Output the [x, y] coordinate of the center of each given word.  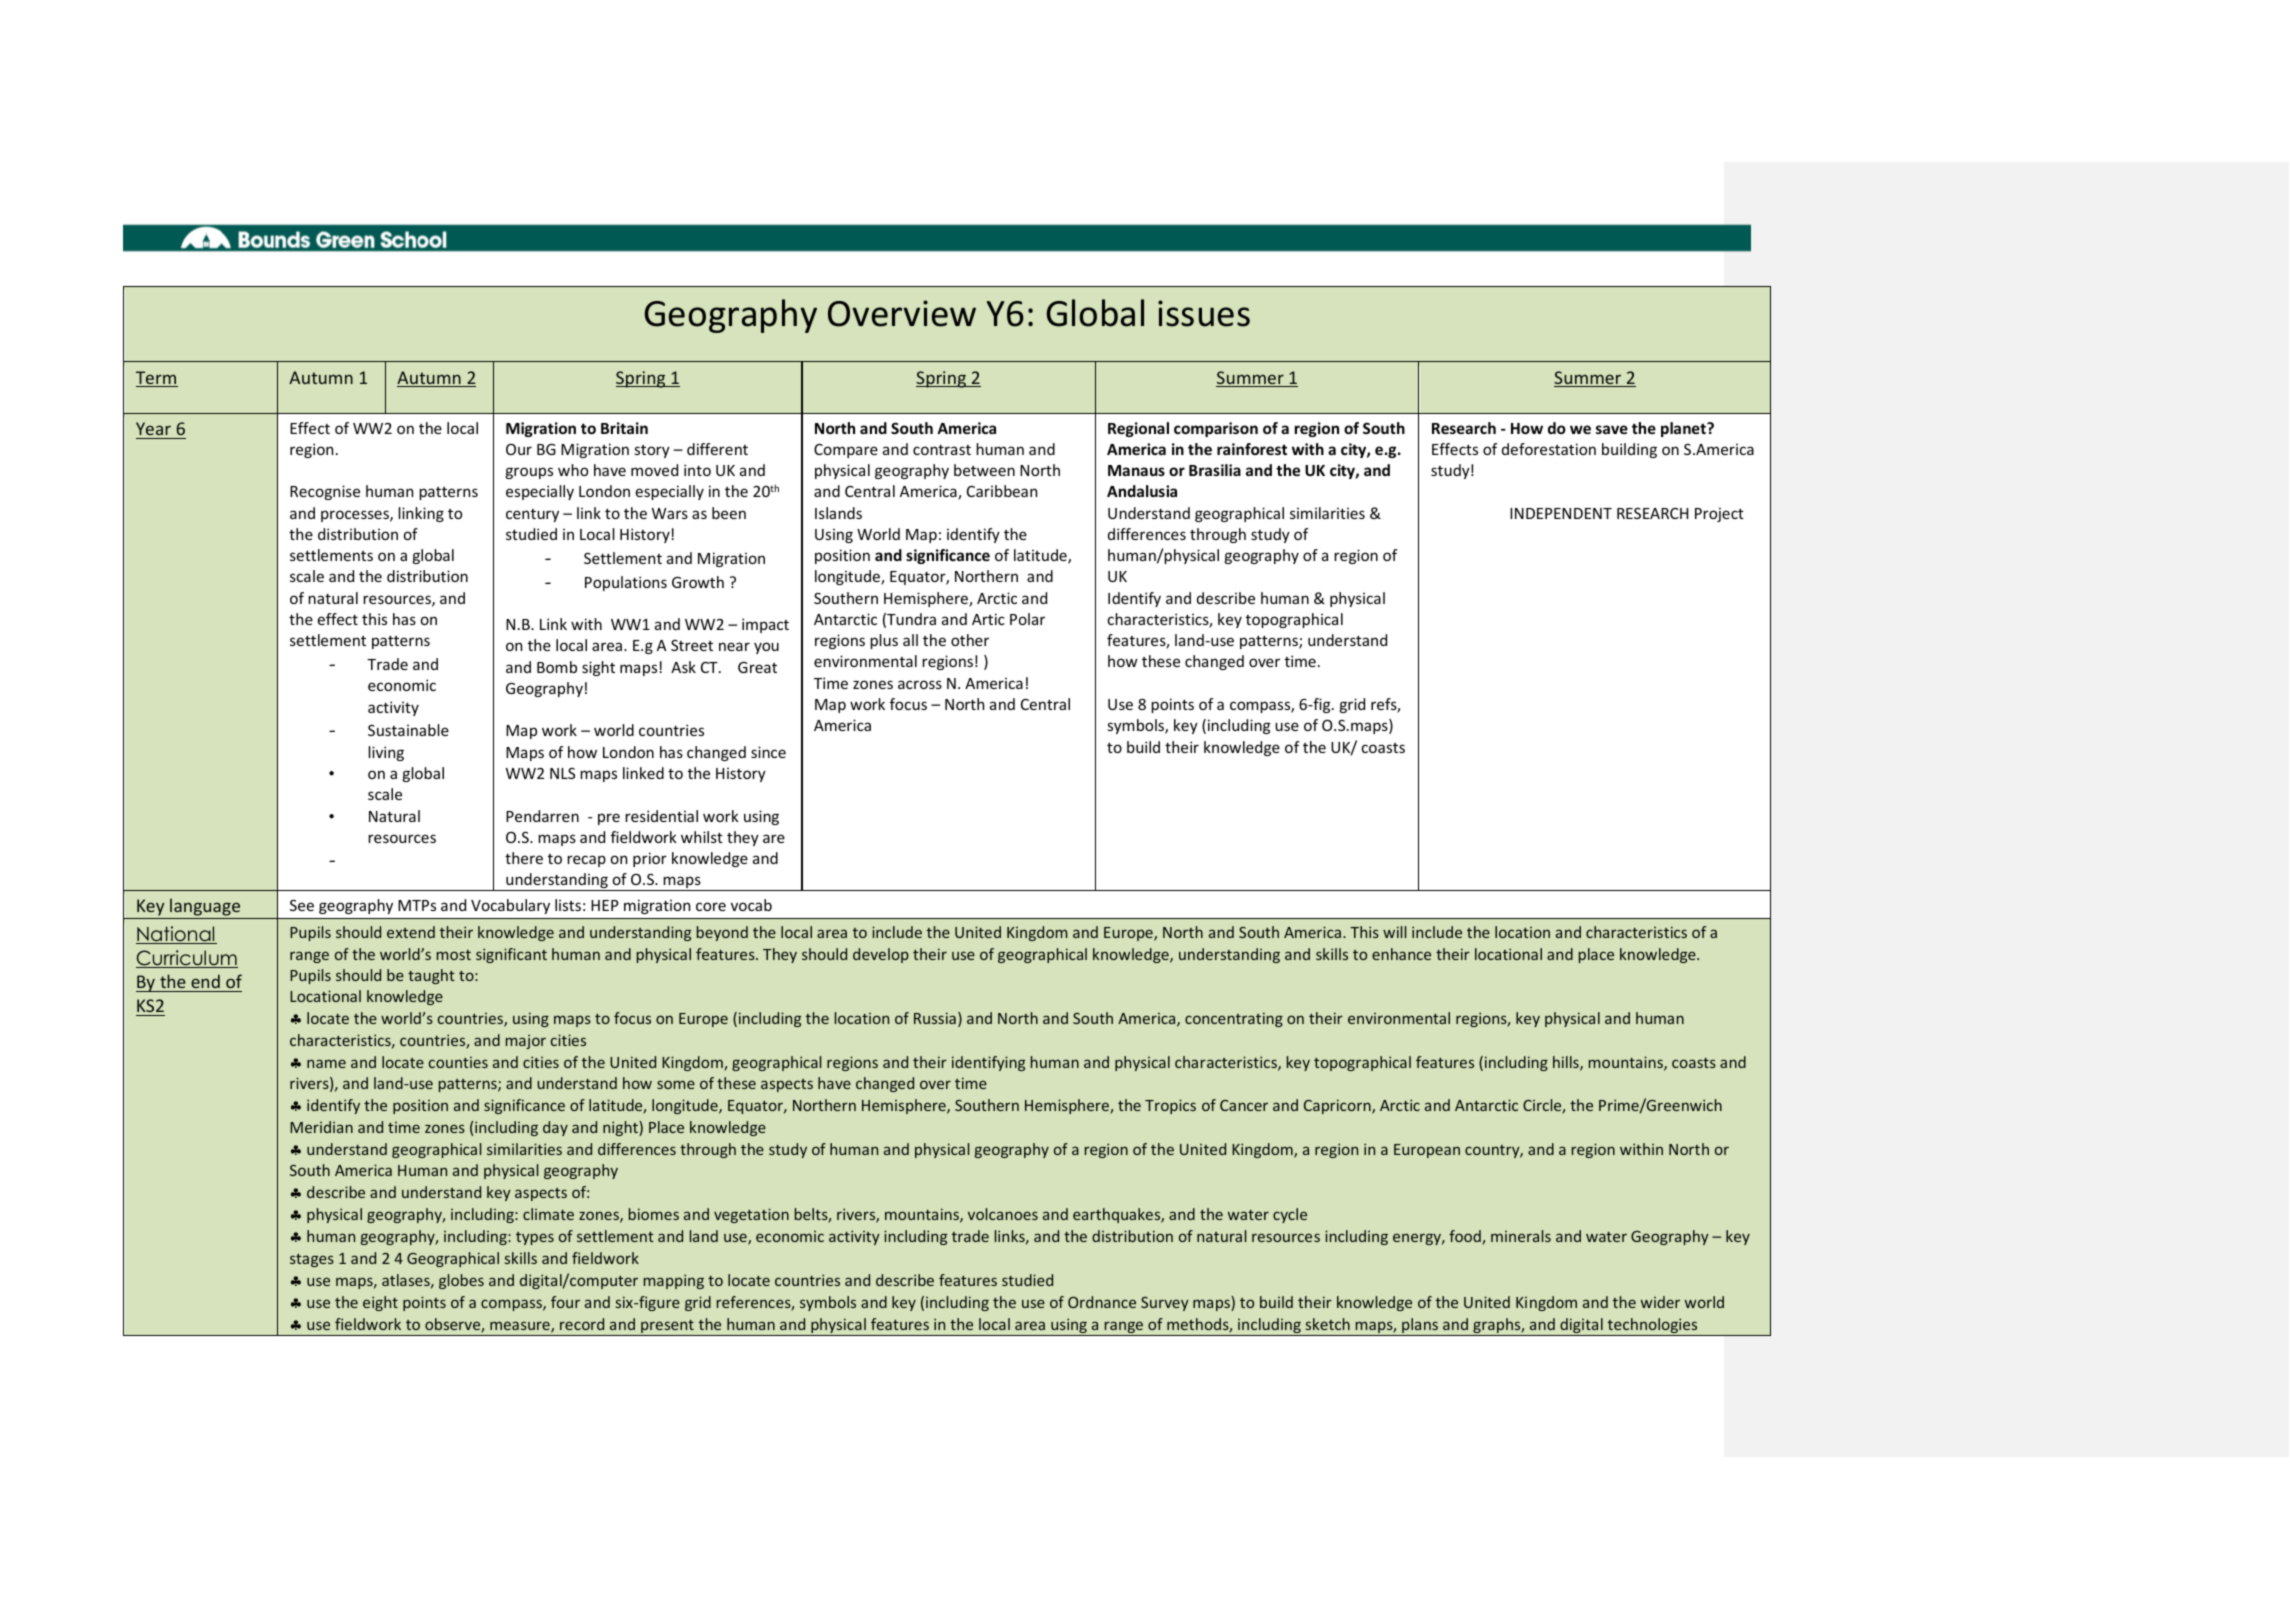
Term [157, 379]
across [920, 684]
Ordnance [1102, 1302]
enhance [1401, 954]
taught [431, 976]
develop [881, 955]
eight [380, 1303]
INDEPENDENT [1561, 513]
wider [1660, 1302]
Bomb [557, 667]
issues [1204, 313]
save [1612, 429]
